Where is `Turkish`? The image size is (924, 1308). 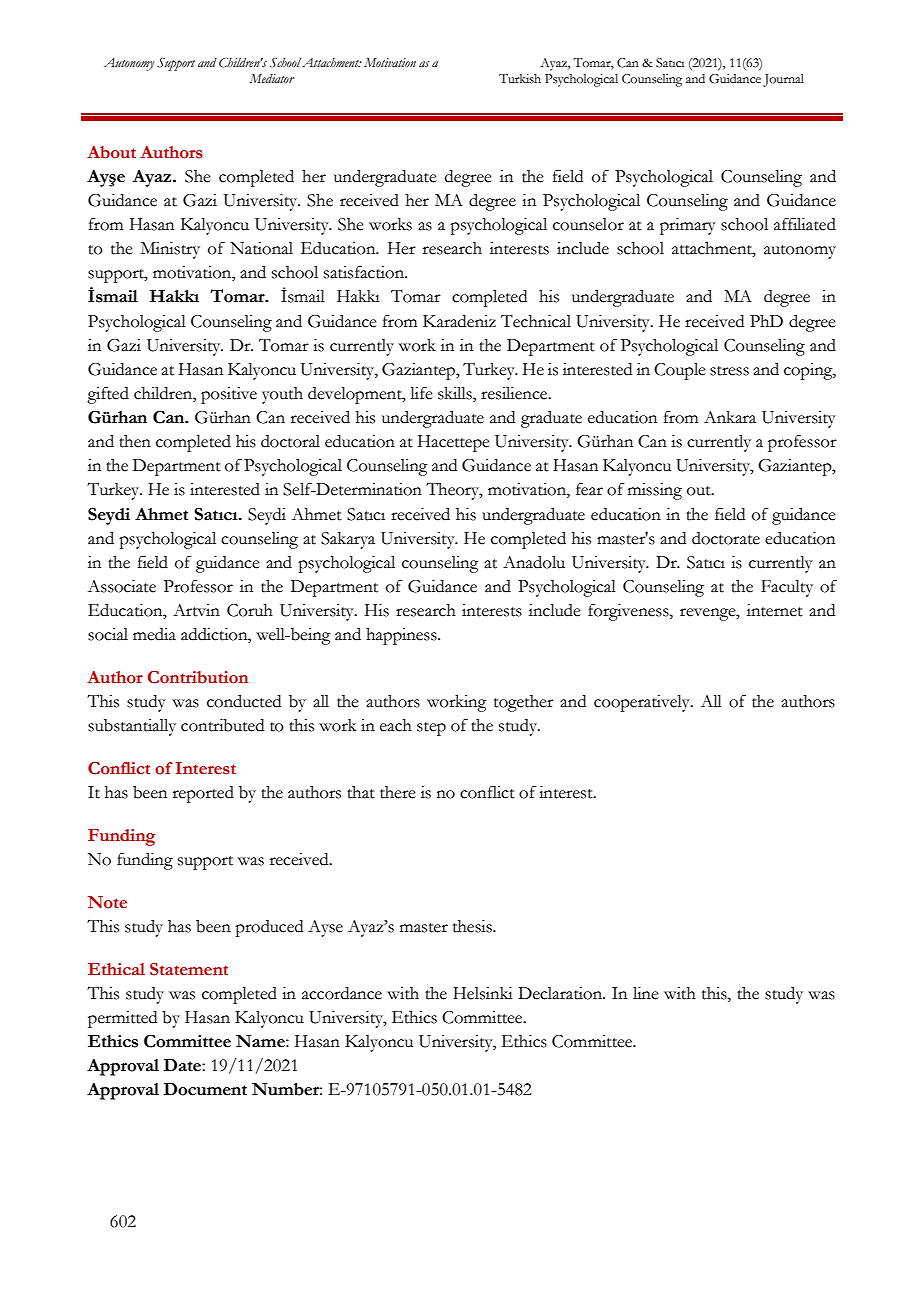
Turkish is located at coordinates (520, 79).
